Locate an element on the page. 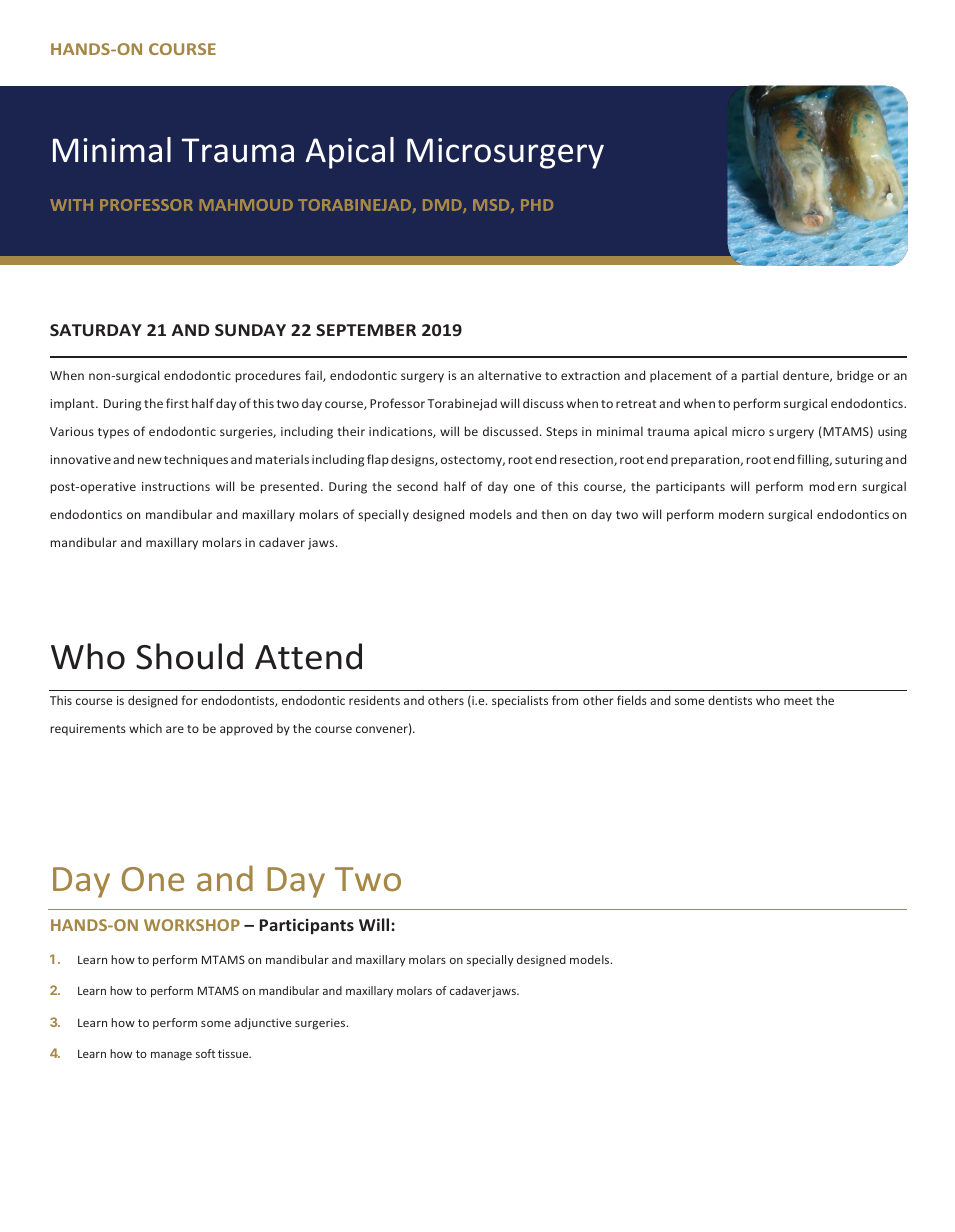  Should is located at coordinates (189, 656).
